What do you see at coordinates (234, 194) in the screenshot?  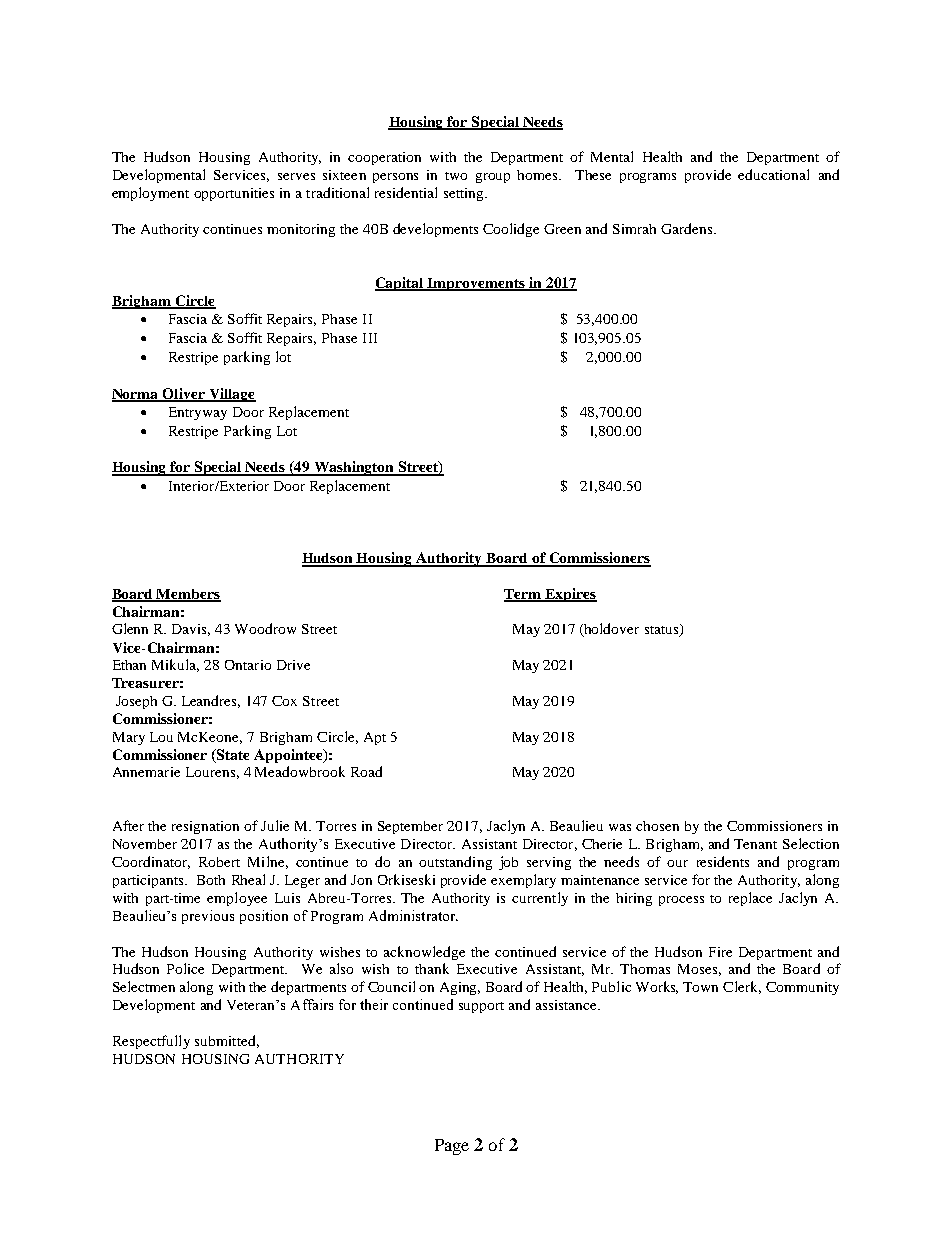 I see `opportunities` at bounding box center [234, 194].
